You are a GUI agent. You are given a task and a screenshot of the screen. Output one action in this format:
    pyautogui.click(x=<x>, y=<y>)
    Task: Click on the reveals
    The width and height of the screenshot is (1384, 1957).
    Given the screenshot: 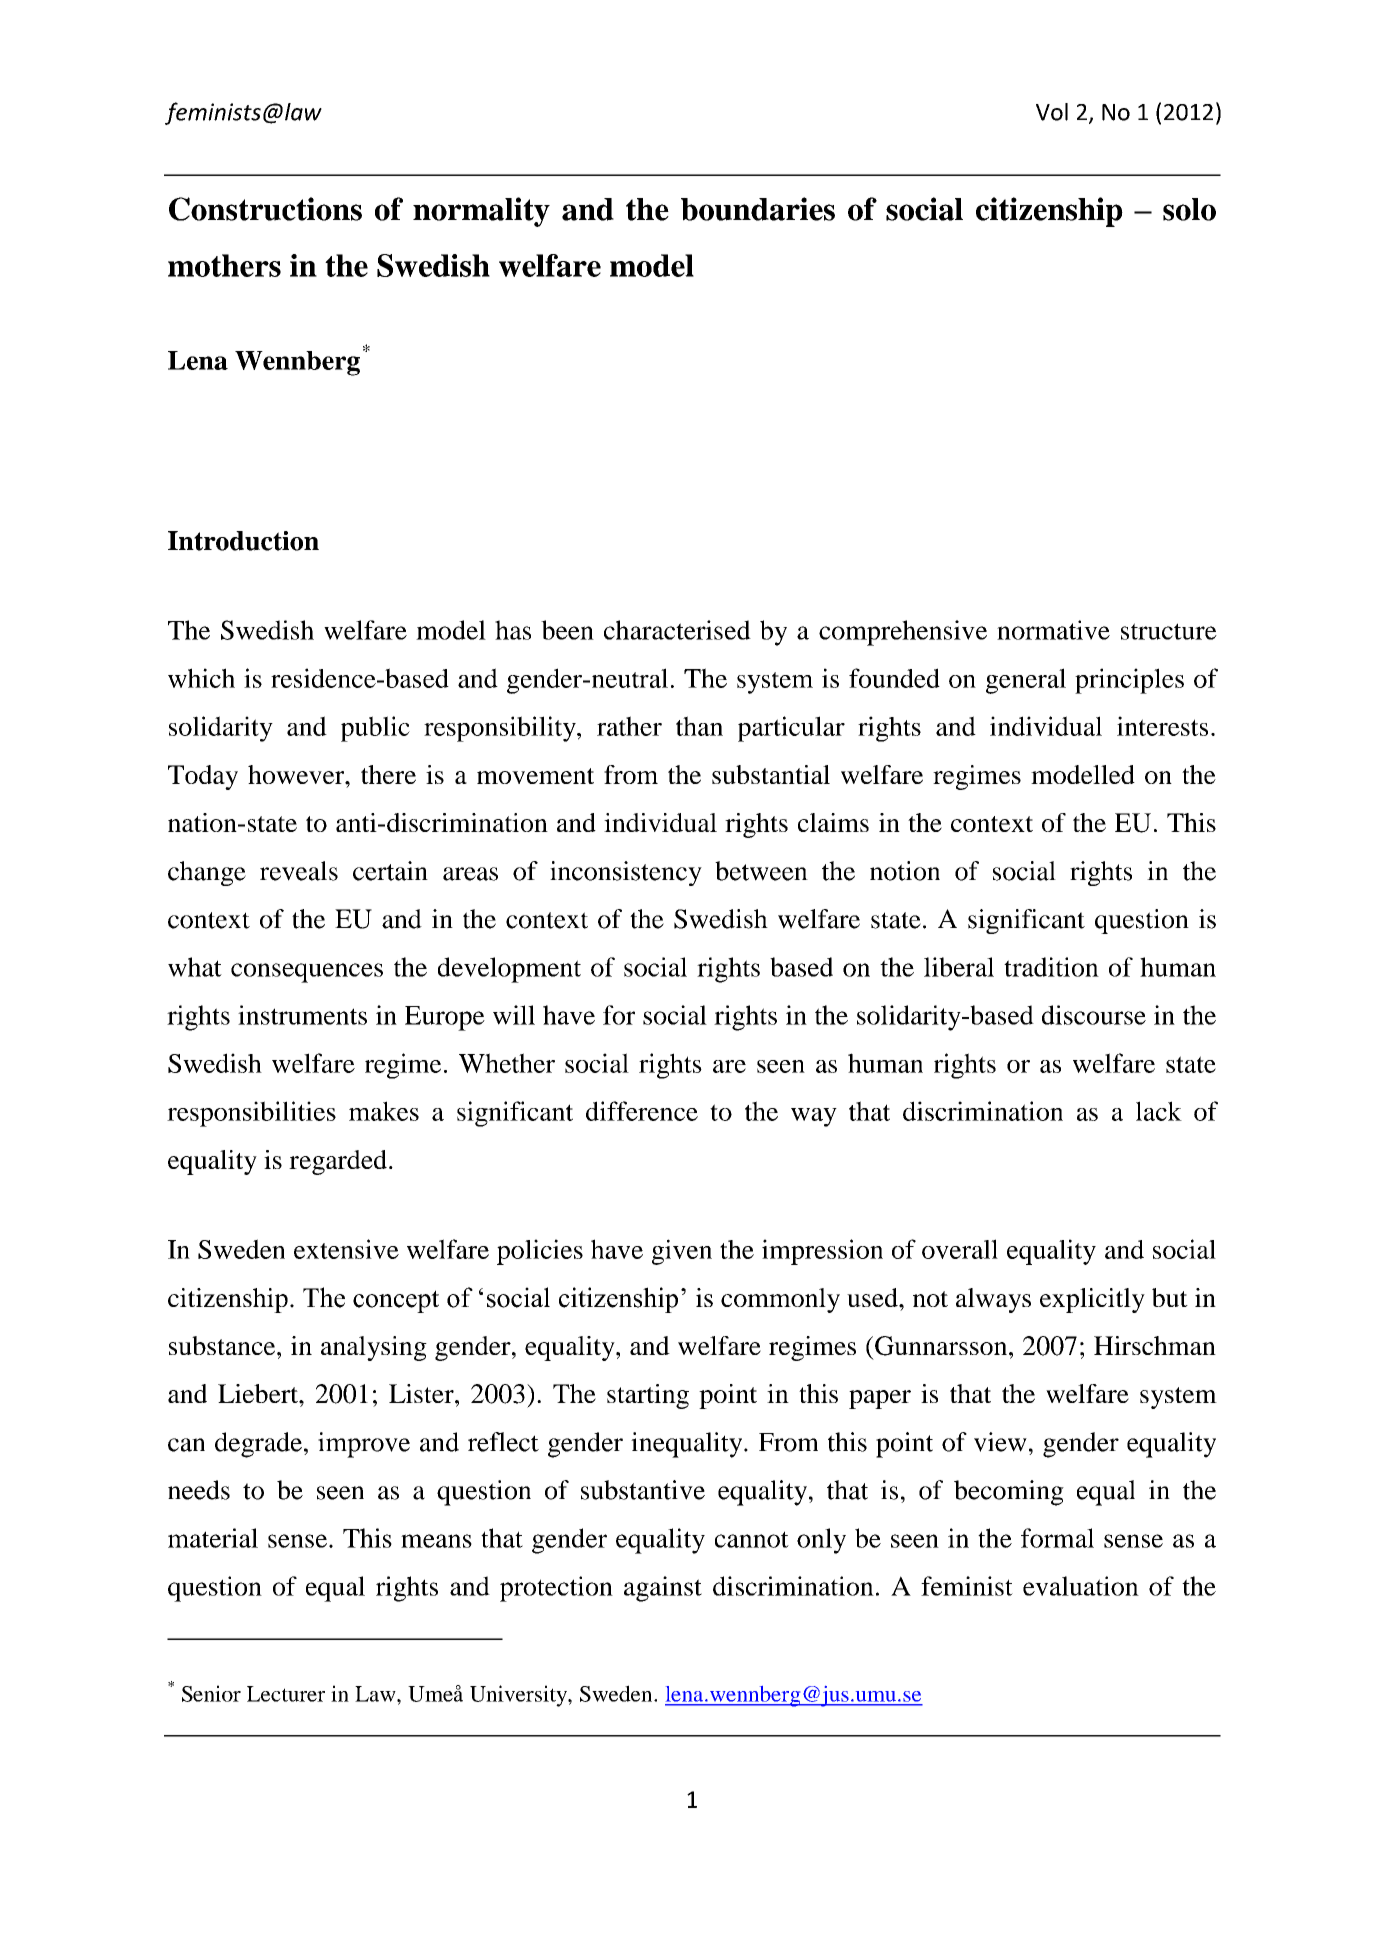 What is the action you would take?
    pyautogui.click(x=299, y=871)
